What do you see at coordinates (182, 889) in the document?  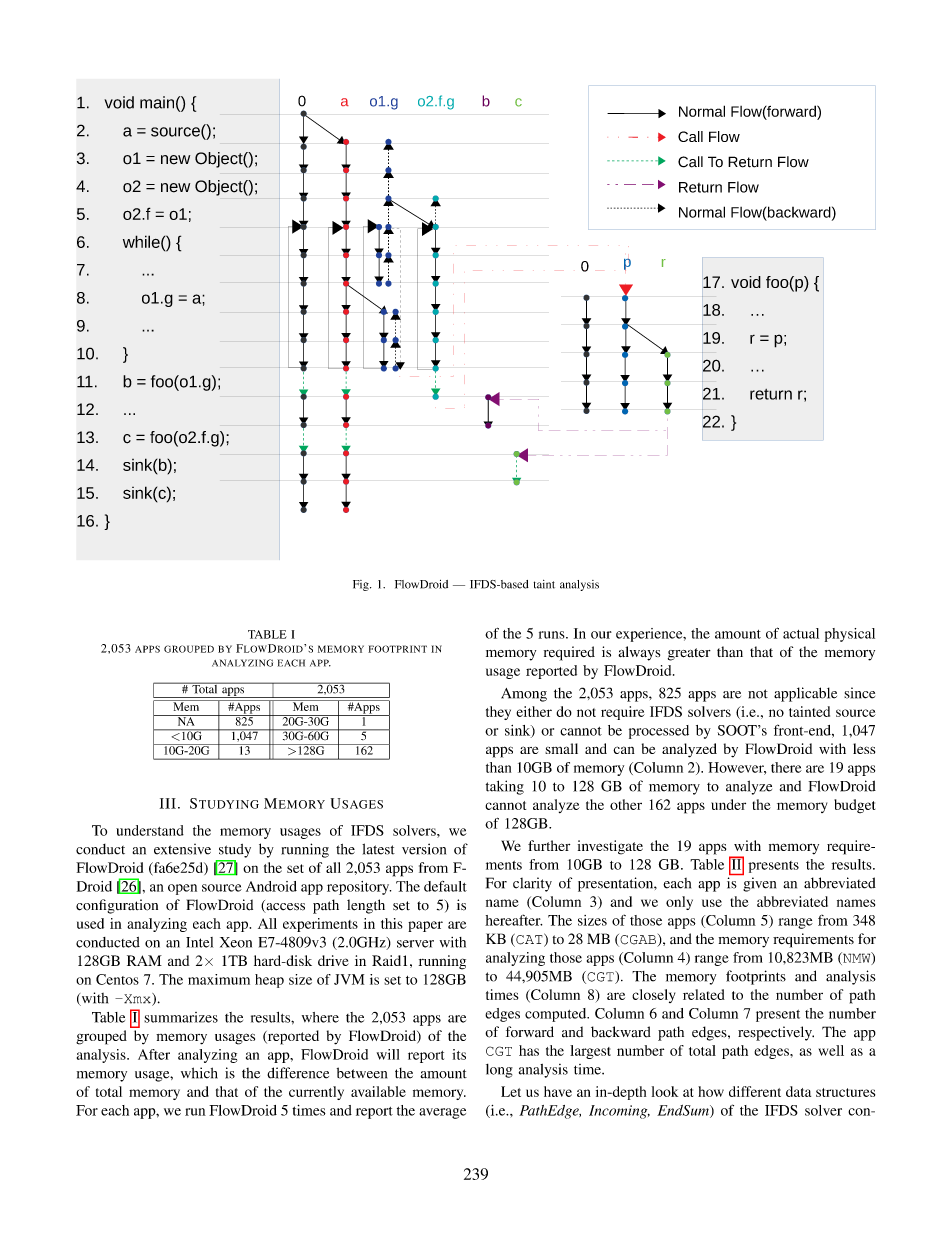 I see `open` at bounding box center [182, 889].
